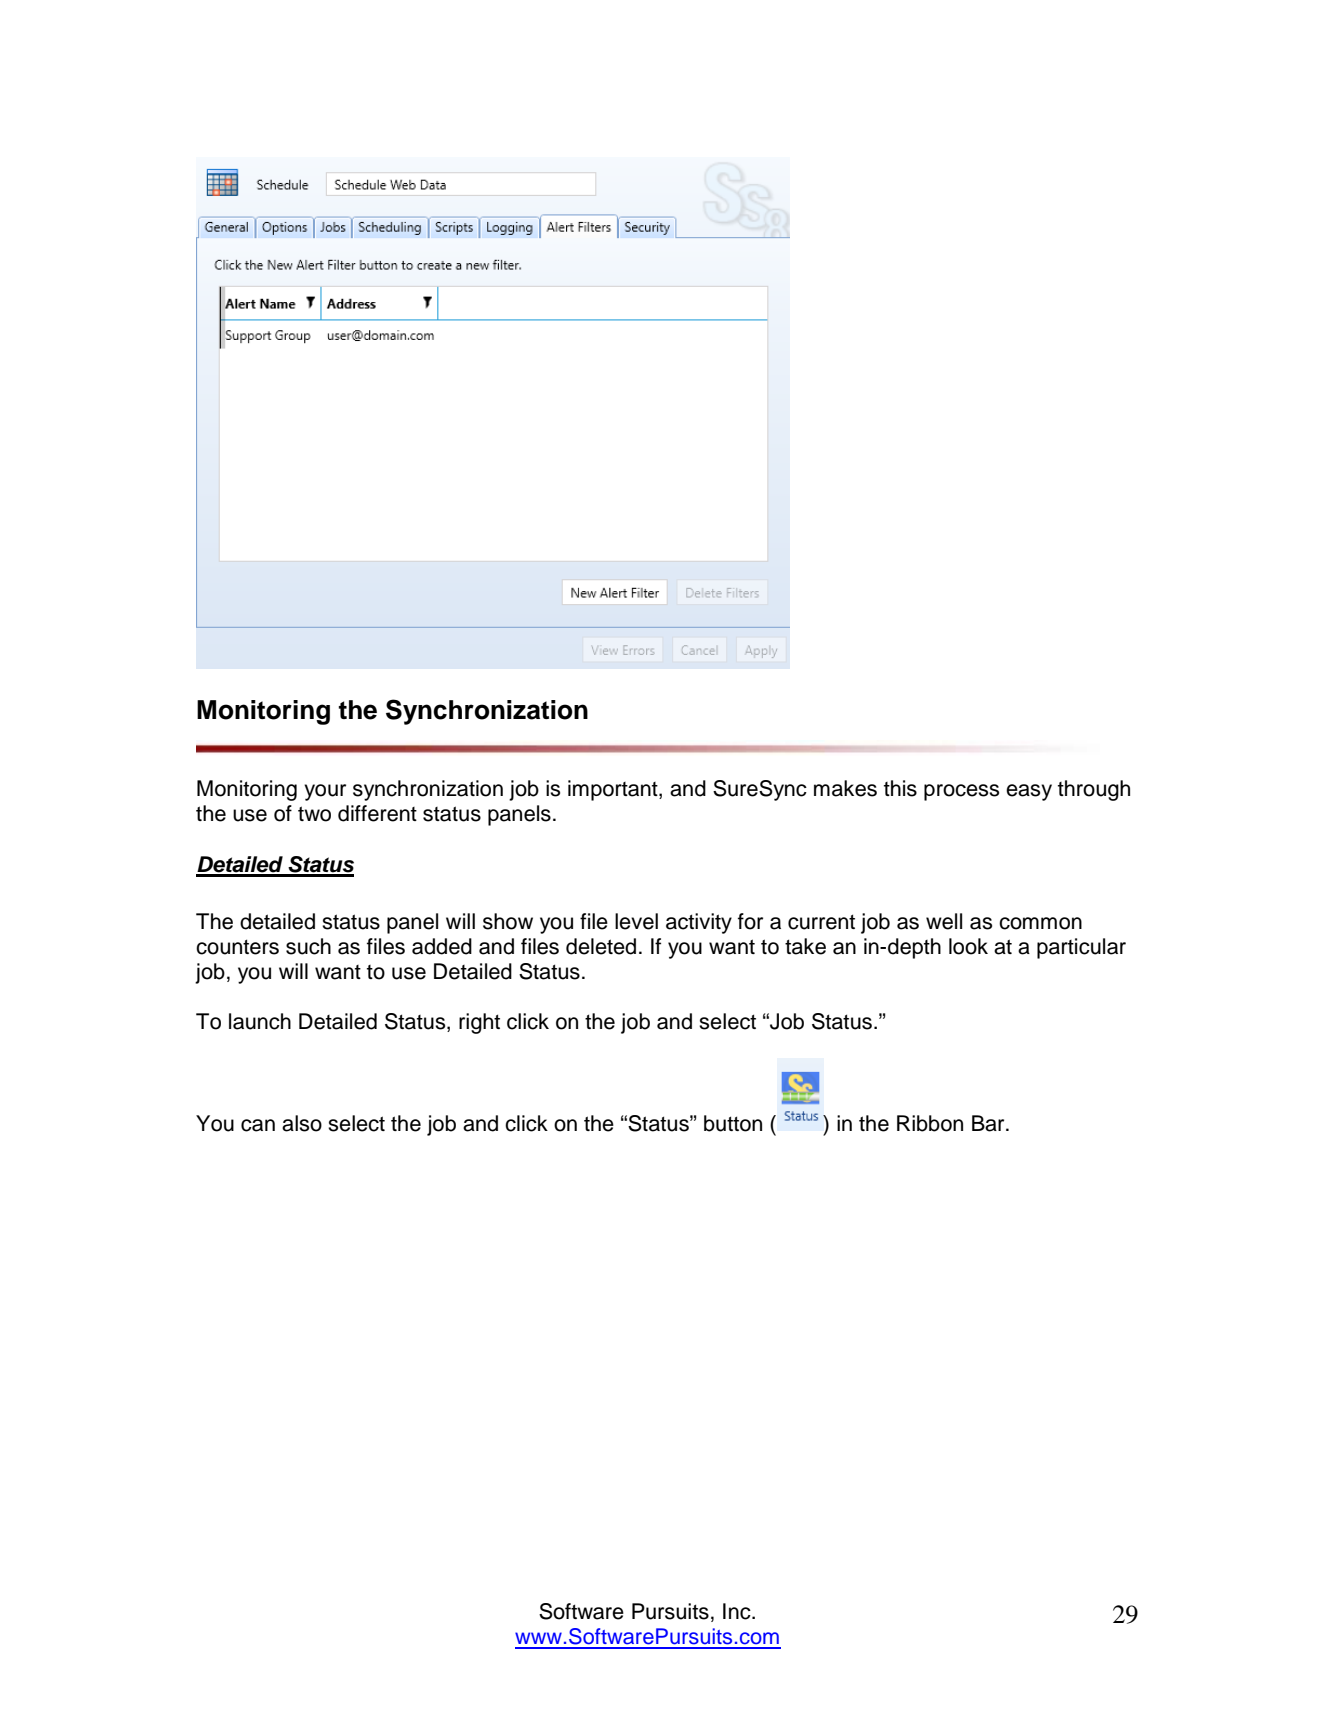  What do you see at coordinates (989, 1123) in the screenshot?
I see `Bar` at bounding box center [989, 1123].
